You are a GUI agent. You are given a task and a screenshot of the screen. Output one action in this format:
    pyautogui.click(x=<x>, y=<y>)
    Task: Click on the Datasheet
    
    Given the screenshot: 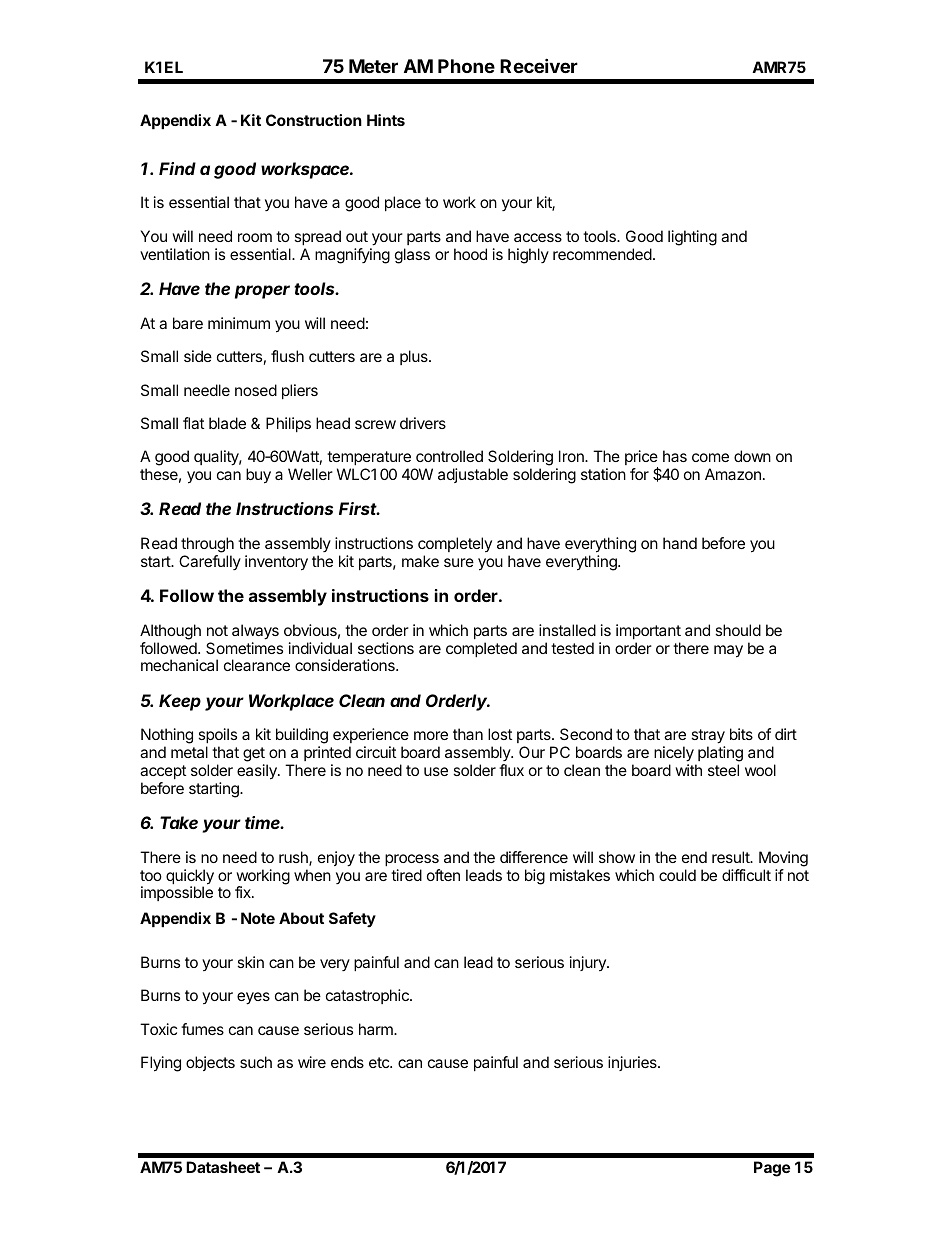 What is the action you would take?
    pyautogui.click(x=223, y=1167)
